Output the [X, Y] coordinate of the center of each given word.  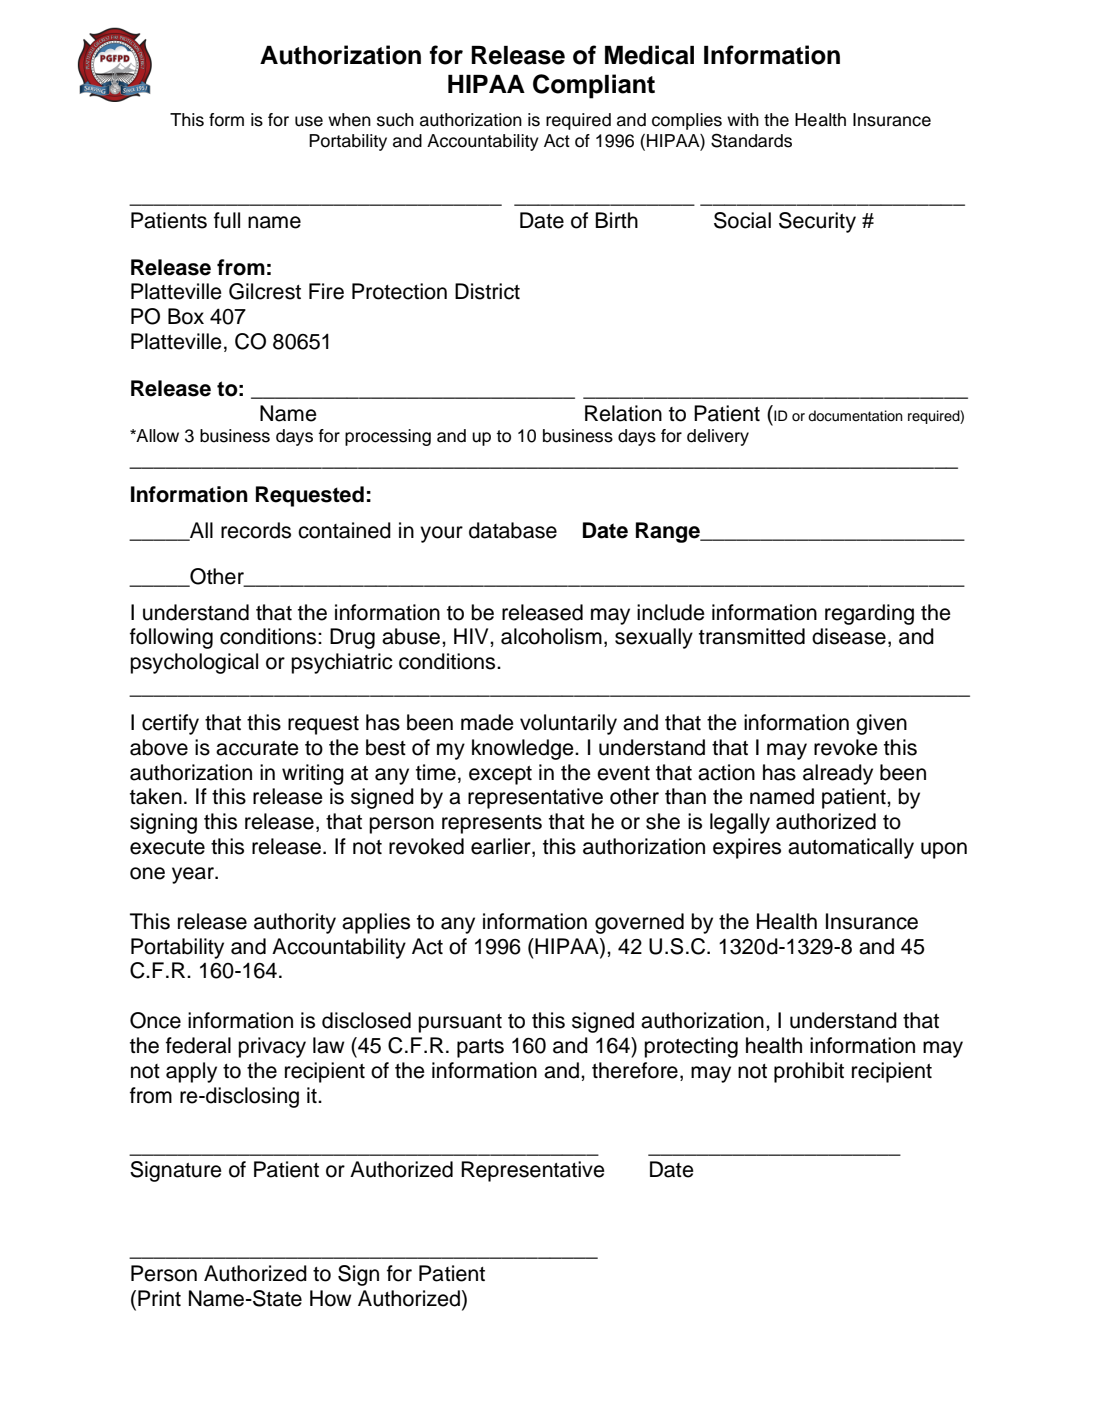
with [743, 119]
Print [159, 1298]
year [194, 875]
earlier [502, 847]
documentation [855, 416]
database [513, 530]
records [256, 530]
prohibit [809, 1072]
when [349, 120]
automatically [851, 848]
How [331, 1298]
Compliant [594, 86]
